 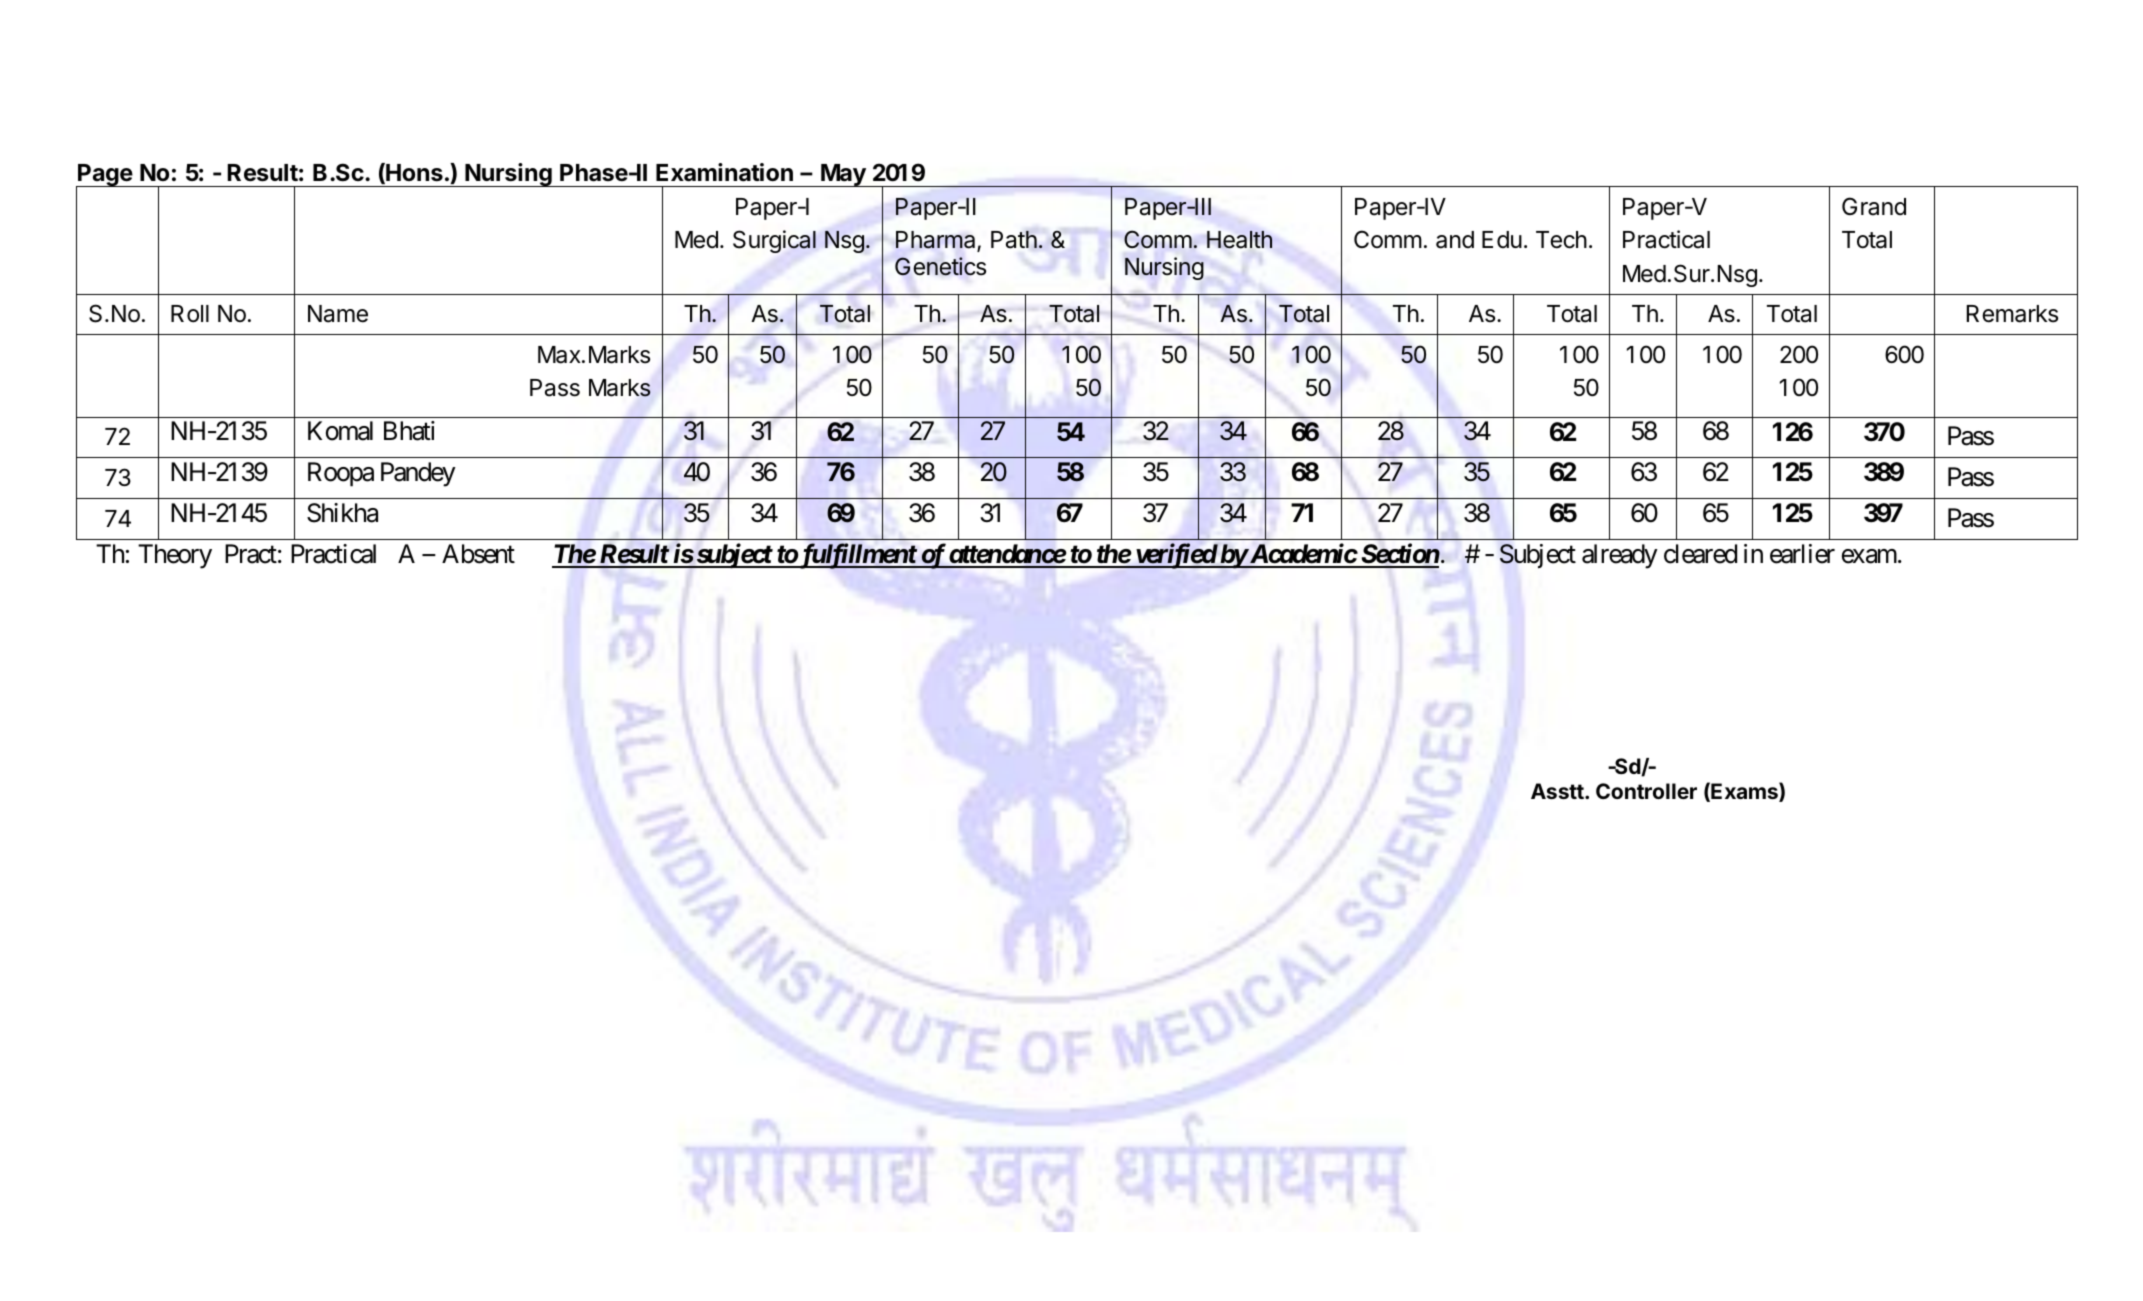 What do you see at coordinates (418, 474) in the screenshot?
I see `Pandey` at bounding box center [418, 474].
